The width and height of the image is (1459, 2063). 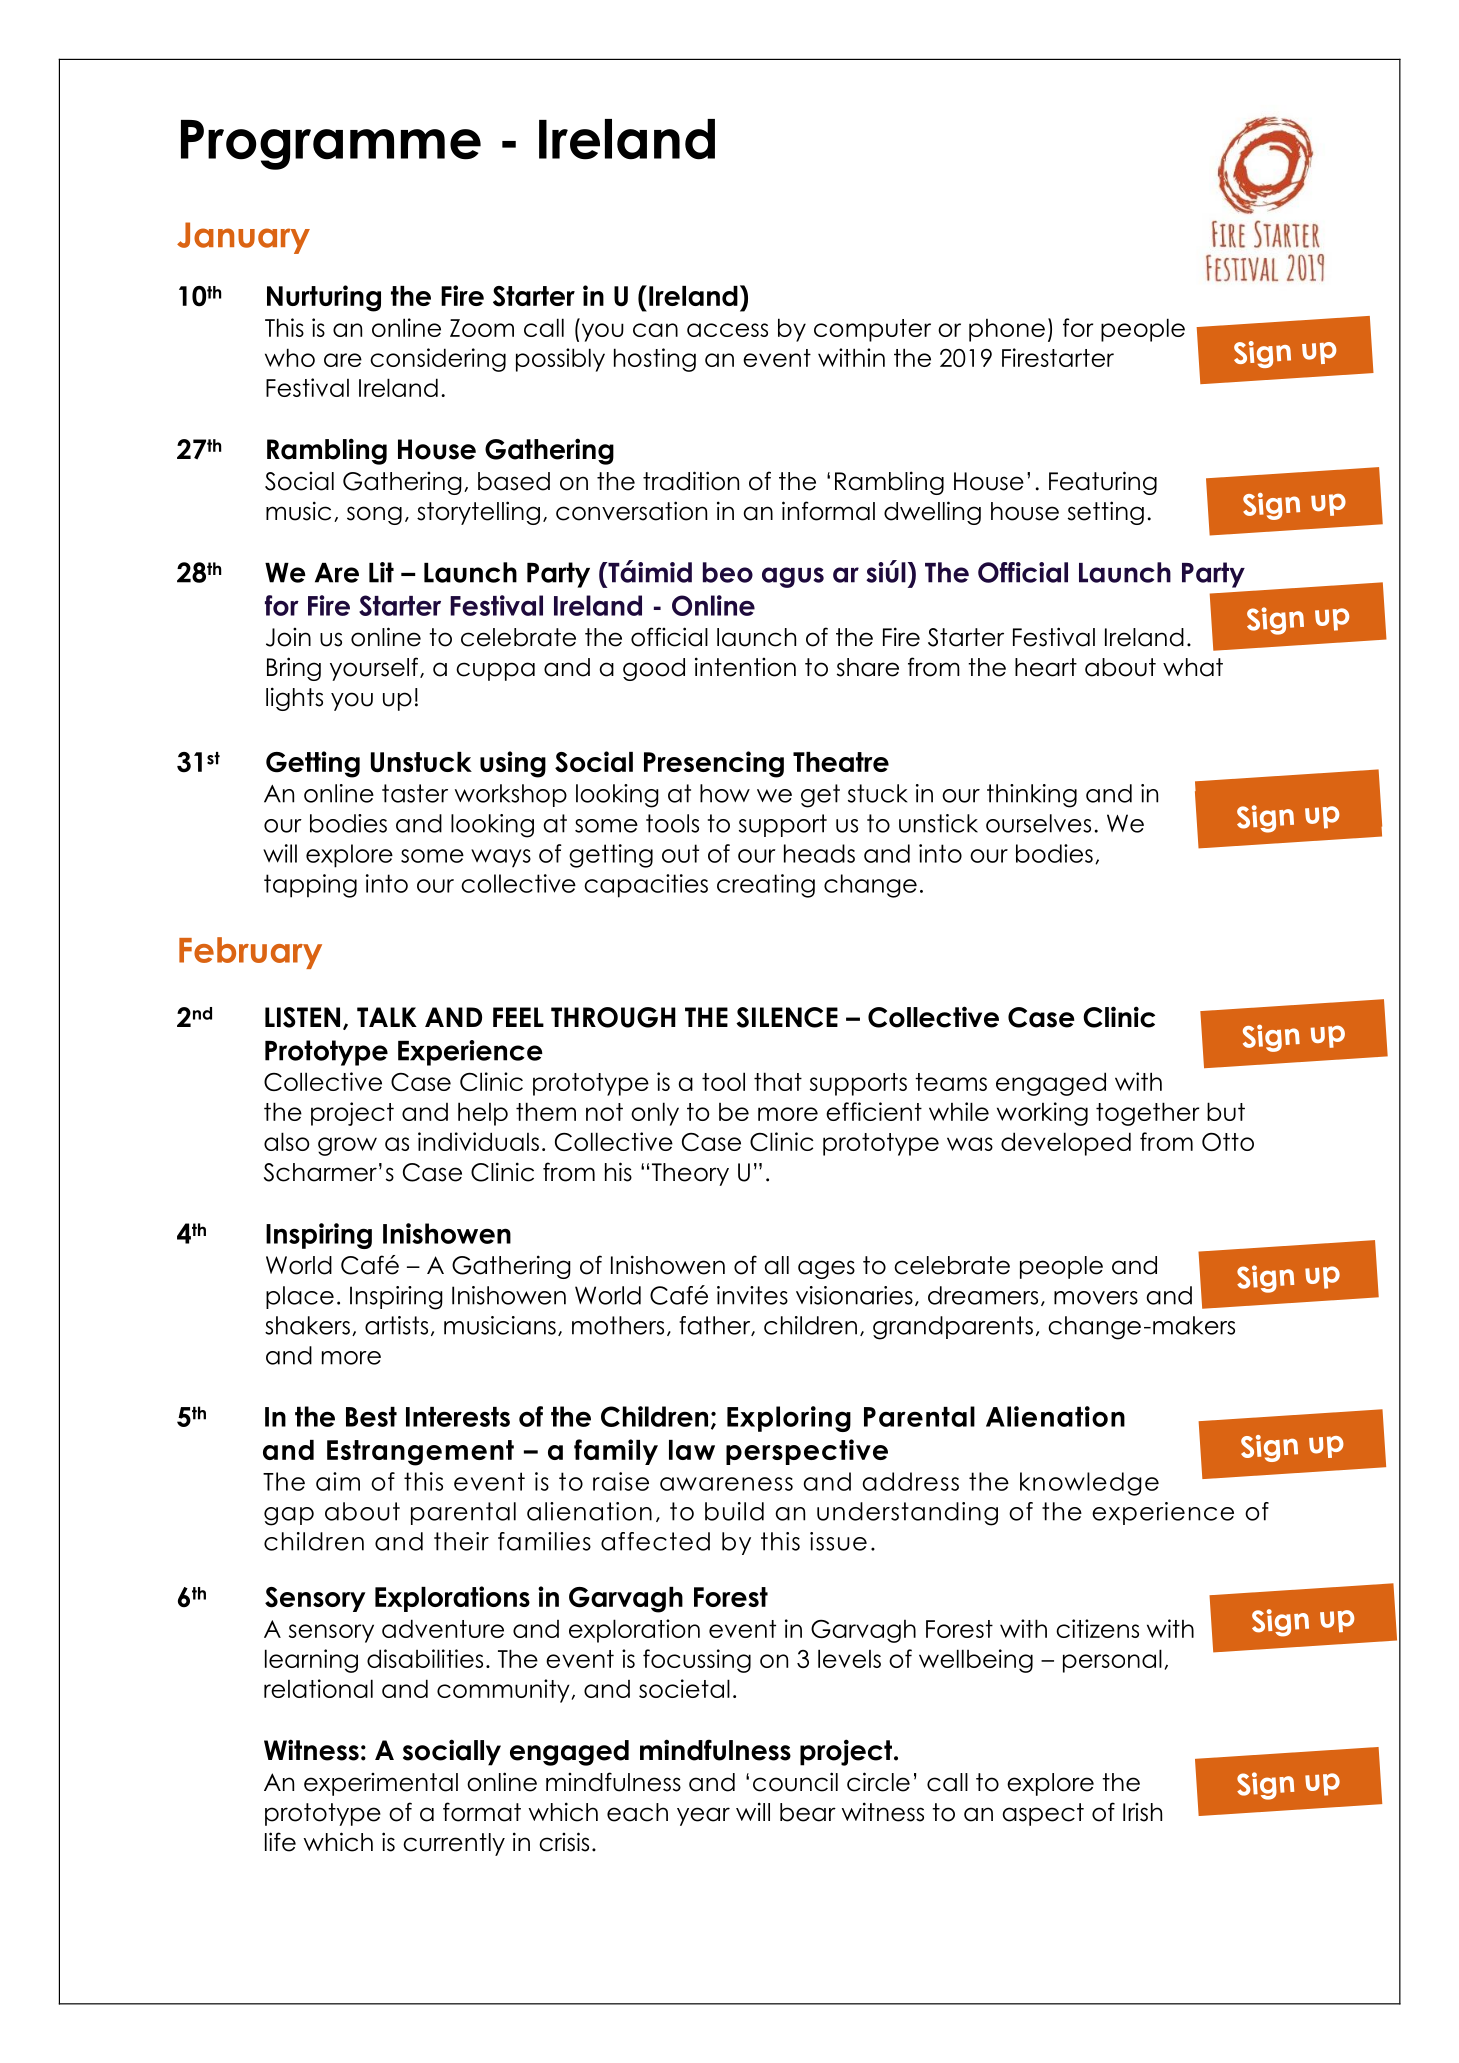 I want to click on creating, so click(x=766, y=886).
